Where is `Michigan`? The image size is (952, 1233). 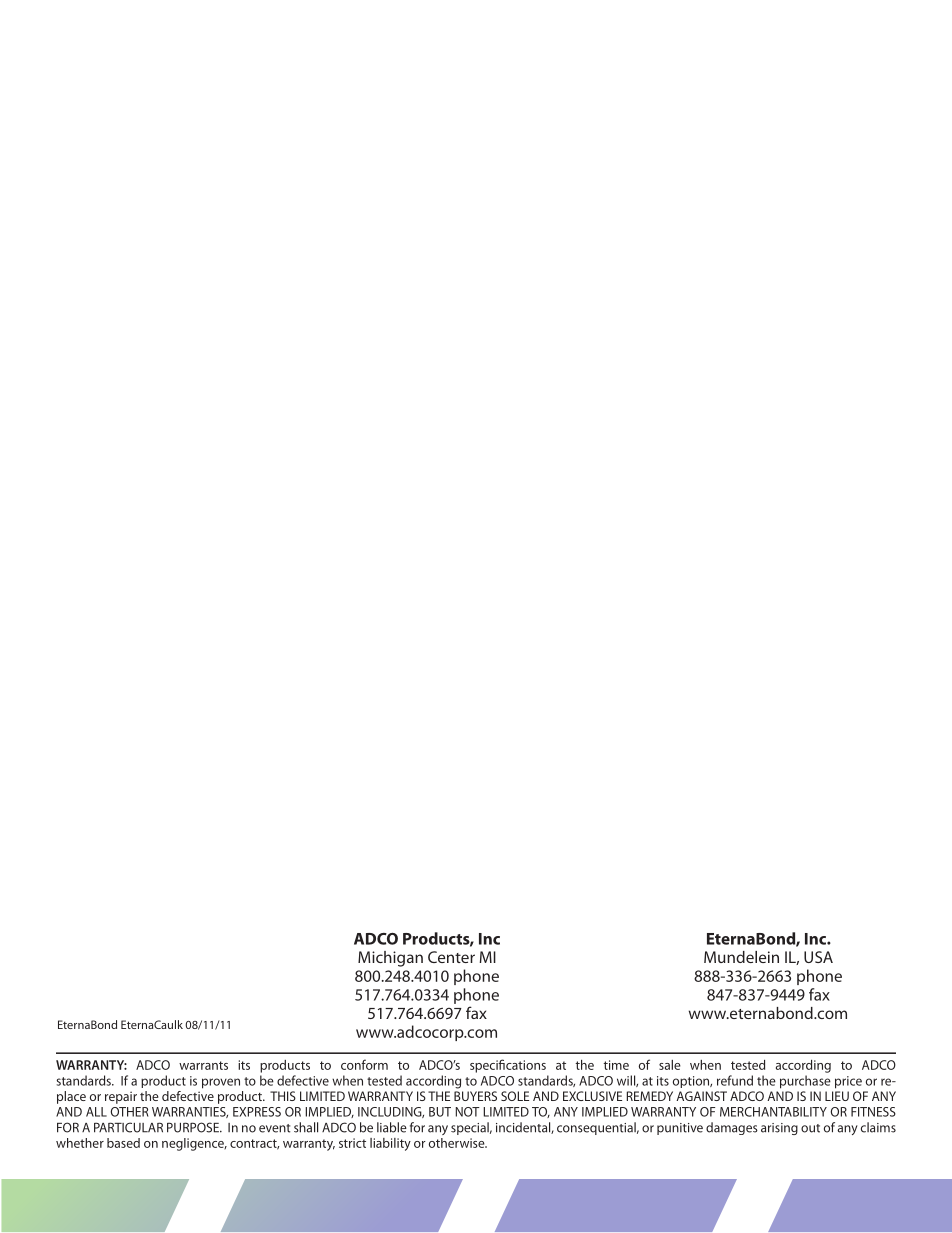 Michigan is located at coordinates (390, 959).
